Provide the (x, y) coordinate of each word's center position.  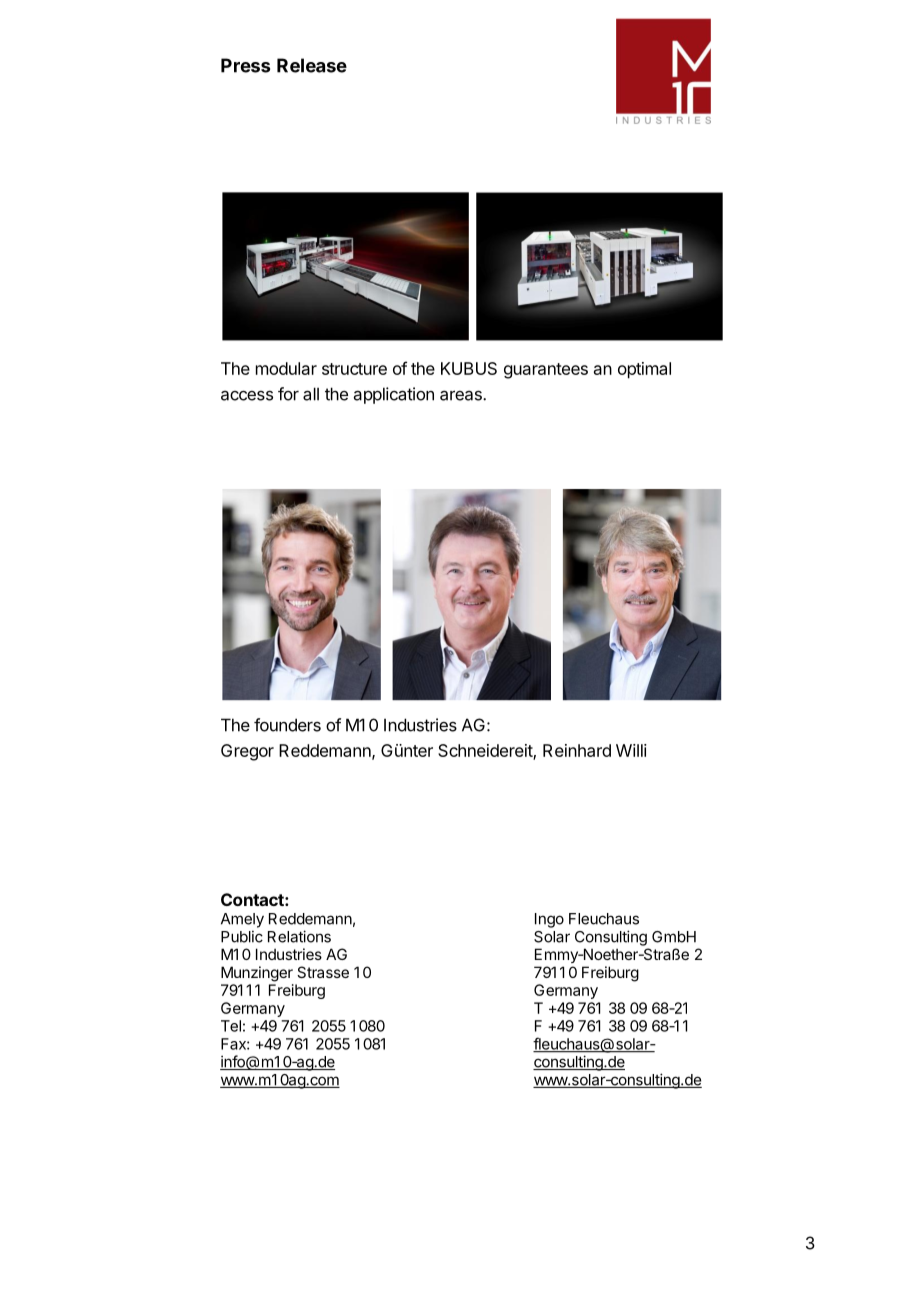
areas (462, 395)
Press (245, 65)
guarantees (546, 371)
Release (312, 65)
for (288, 394)
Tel (231, 1026)
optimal (644, 370)
